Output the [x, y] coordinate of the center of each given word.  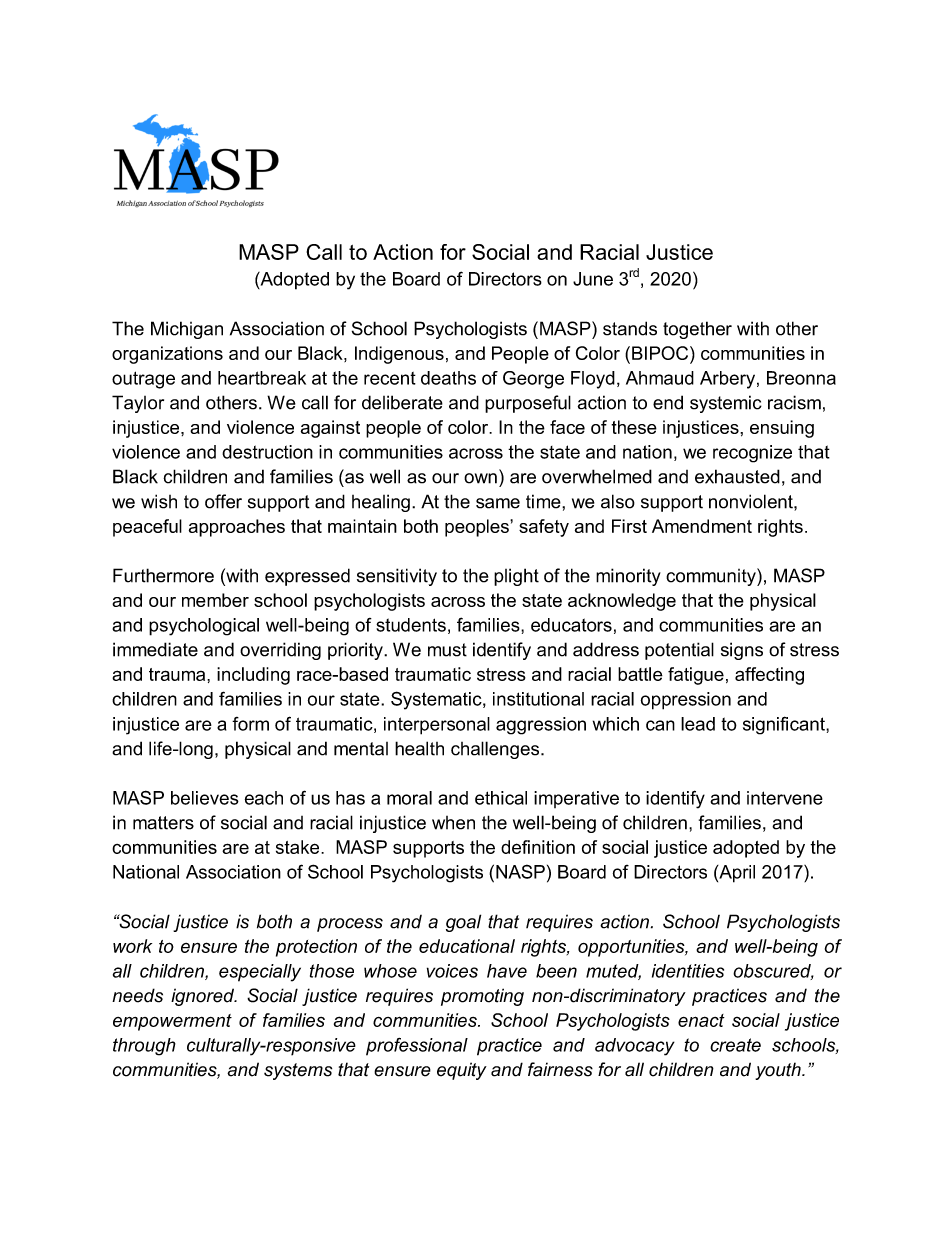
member [215, 600]
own [480, 478]
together [697, 330]
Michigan [187, 330]
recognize [752, 454]
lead [698, 724]
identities [688, 971]
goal [463, 923]
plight [516, 577]
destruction [267, 452]
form [250, 724]
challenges [496, 750]
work [132, 946]
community [712, 577]
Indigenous [399, 355]
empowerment [172, 1022]
